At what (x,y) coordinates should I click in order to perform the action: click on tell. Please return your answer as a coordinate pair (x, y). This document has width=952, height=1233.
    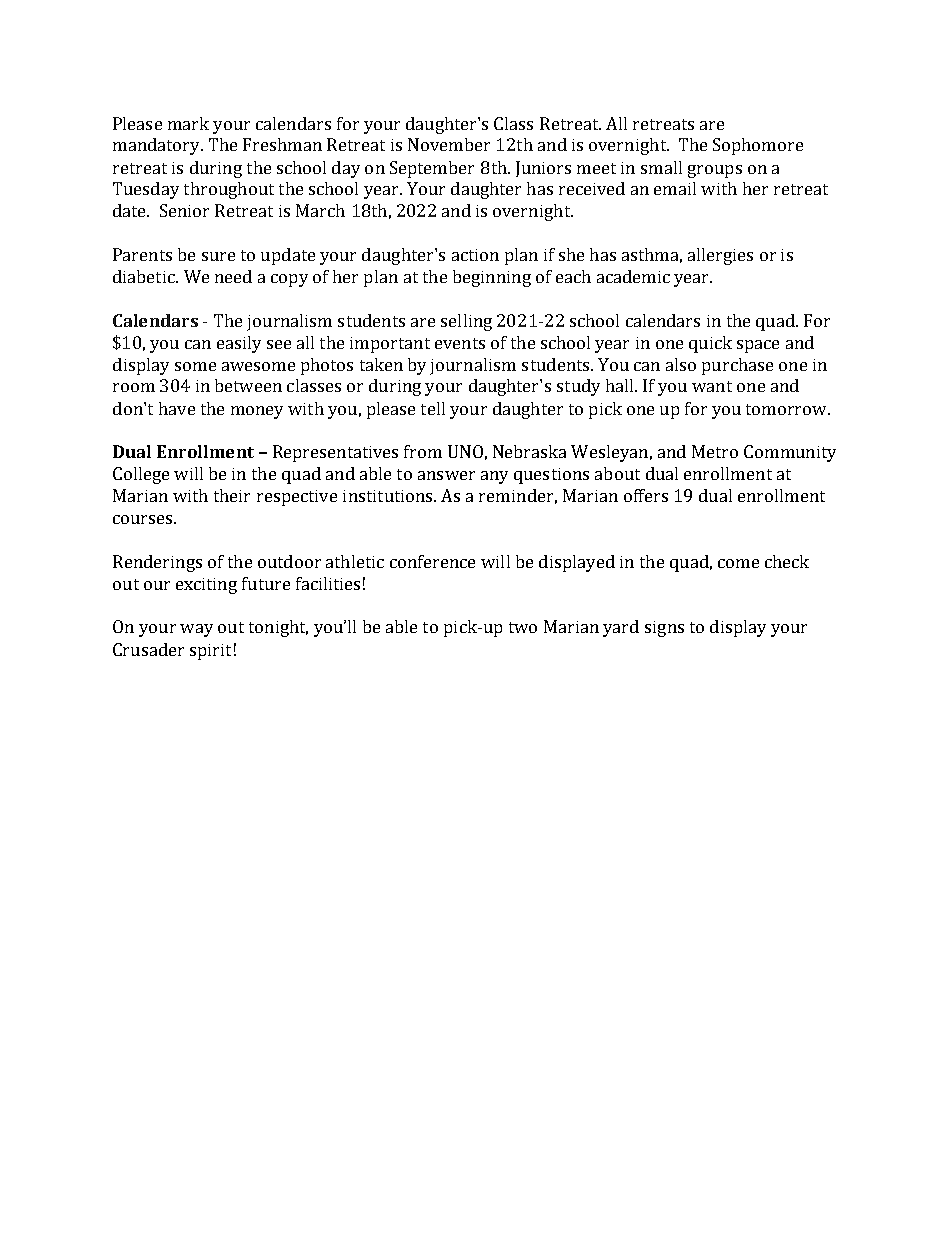
    Looking at the image, I should click on (433, 408).
